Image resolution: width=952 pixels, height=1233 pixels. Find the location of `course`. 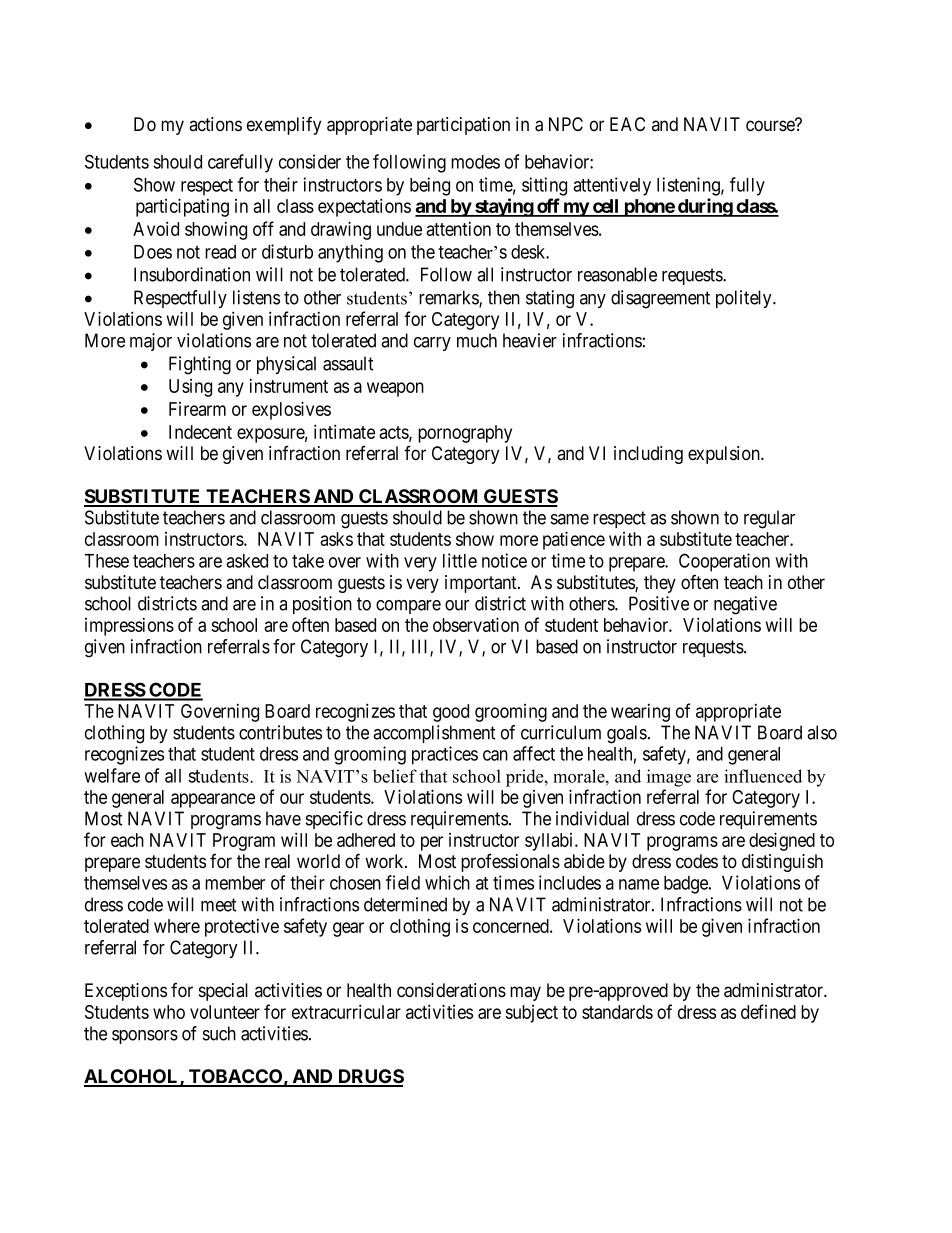

course is located at coordinates (771, 126).
